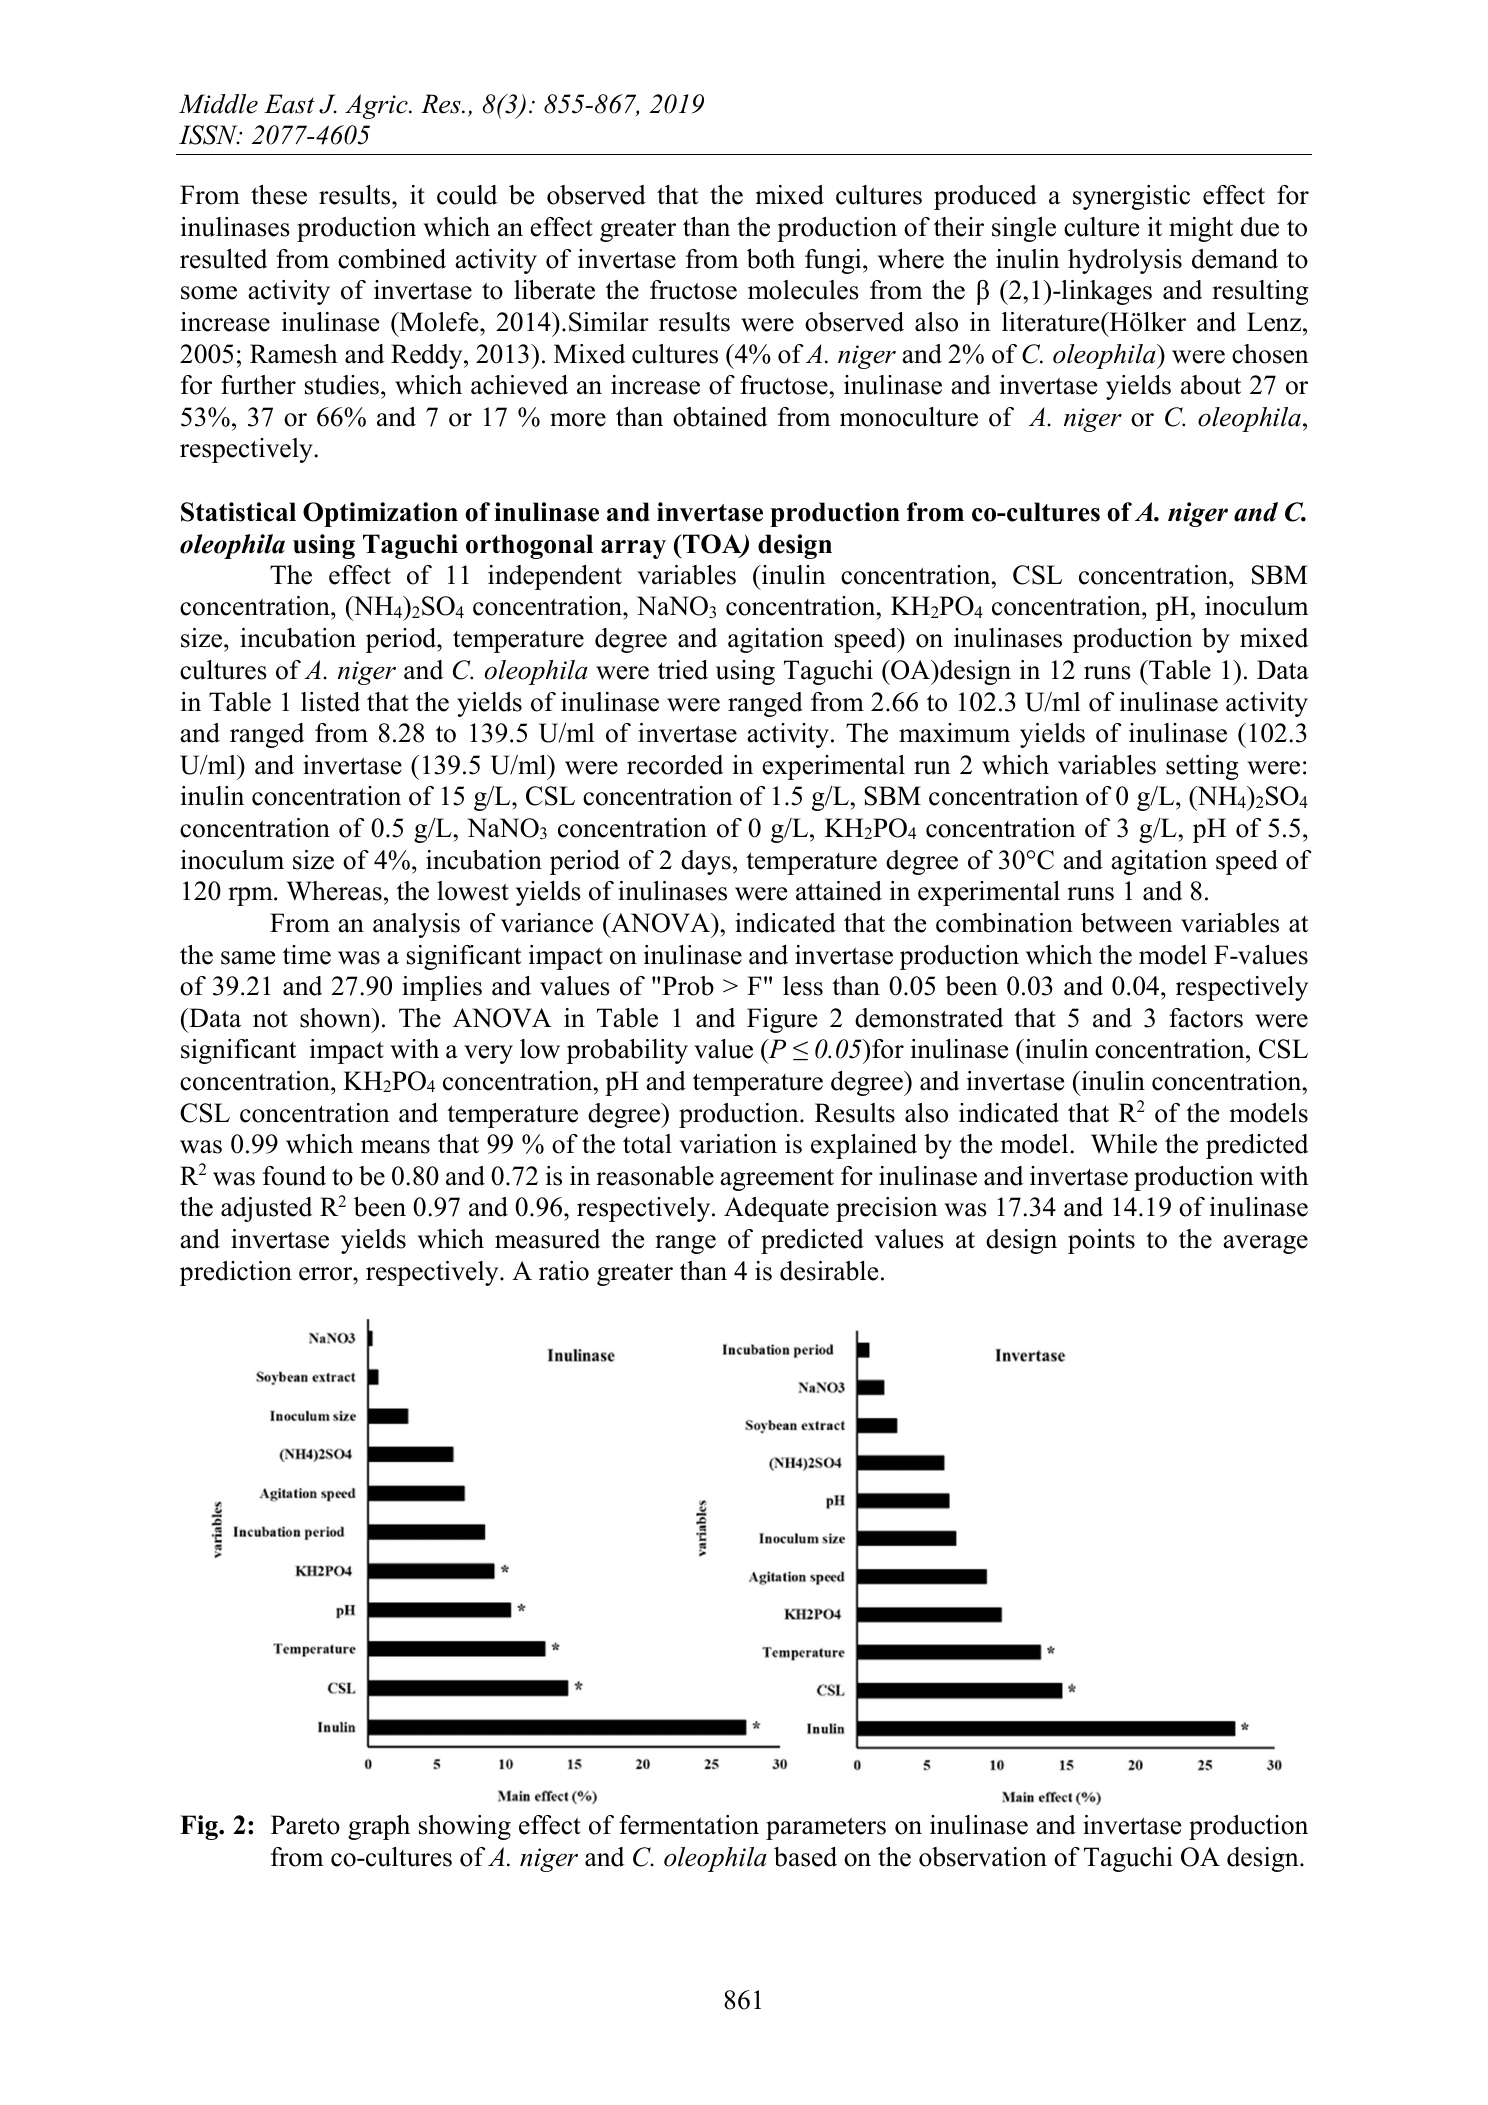 The width and height of the screenshot is (1488, 2105). Describe the element at coordinates (1131, 197) in the screenshot. I see `synergistic` at that location.
